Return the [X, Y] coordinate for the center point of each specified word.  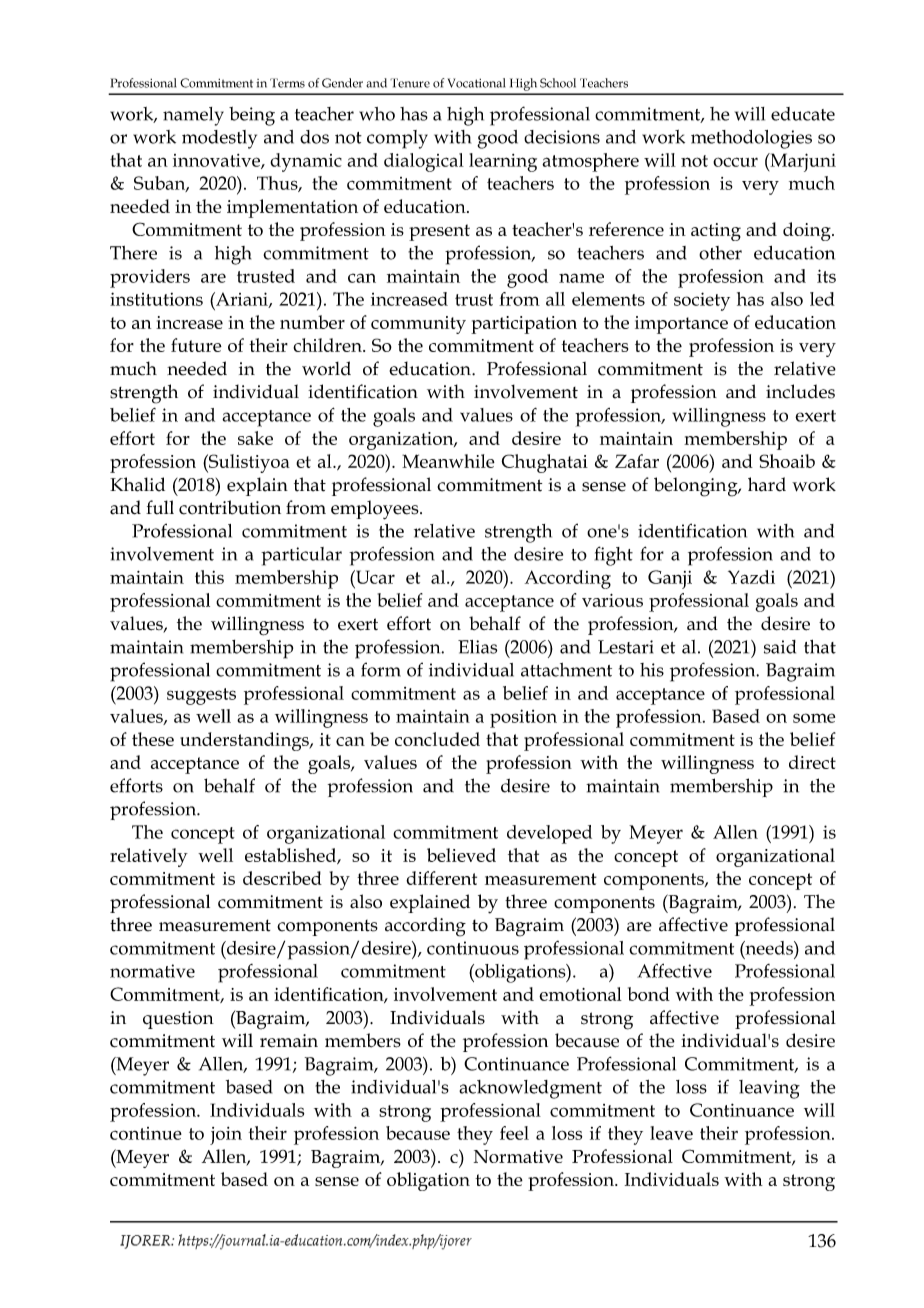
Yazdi [751, 577]
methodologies [751, 139]
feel [514, 1133]
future [196, 345]
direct [812, 762]
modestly [219, 139]
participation [524, 325]
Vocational [476, 83]
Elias [477, 647]
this [209, 577]
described [282, 878]
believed [461, 855]
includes [800, 391]
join [226, 1136]
